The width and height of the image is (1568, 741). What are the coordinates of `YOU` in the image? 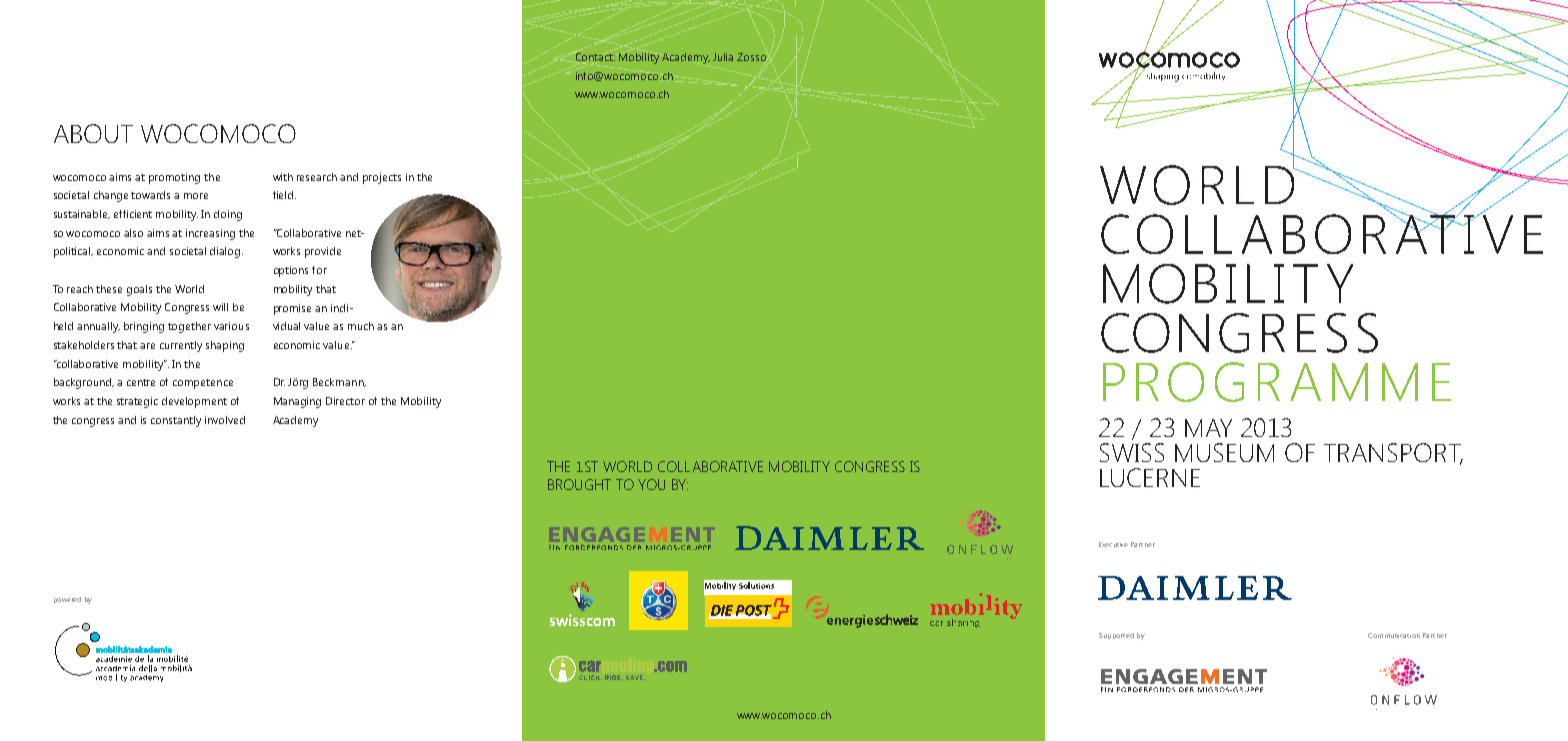 It's located at (651, 484).
